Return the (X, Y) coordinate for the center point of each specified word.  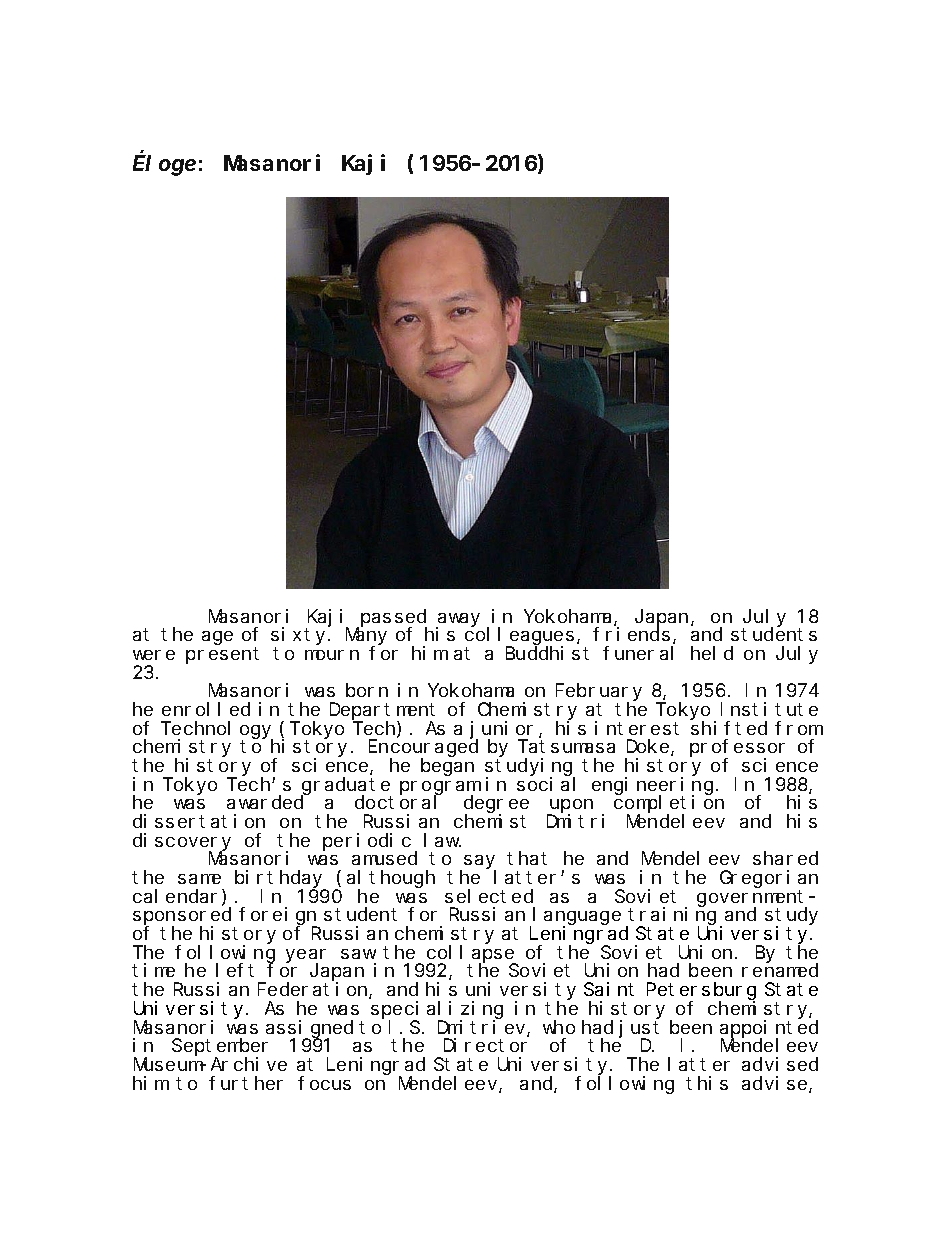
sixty (300, 636)
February (599, 693)
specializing (437, 1011)
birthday (280, 880)
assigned (309, 1029)
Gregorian (769, 879)
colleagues (519, 637)
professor (737, 749)
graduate (346, 787)
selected (489, 896)
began (447, 767)
